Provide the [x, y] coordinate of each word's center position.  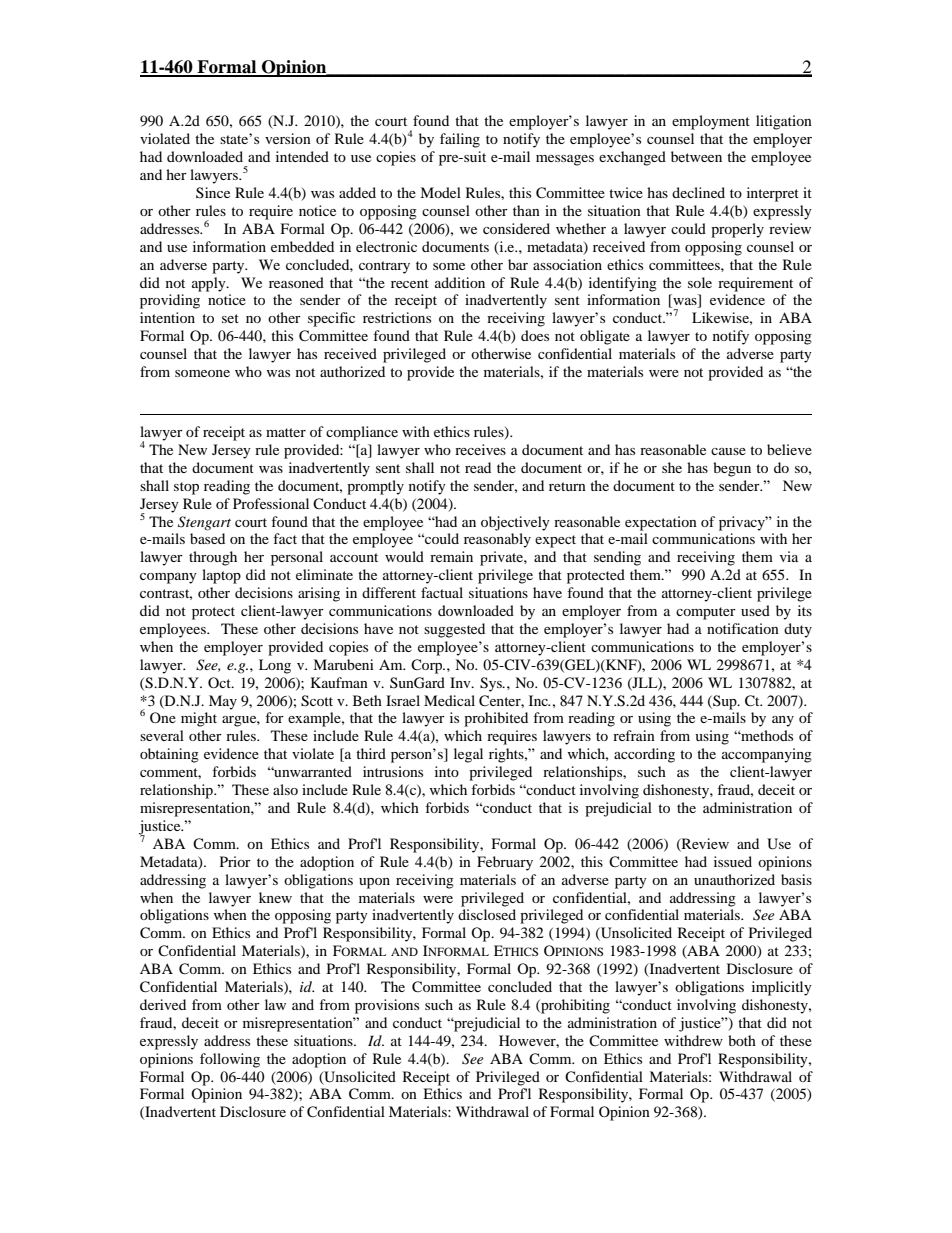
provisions [387, 1006]
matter [286, 432]
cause [728, 451]
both [742, 1040]
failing [460, 140]
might [199, 719]
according [644, 755]
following [230, 1060]
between [696, 156]
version [288, 138]
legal [468, 755]
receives [480, 449]
